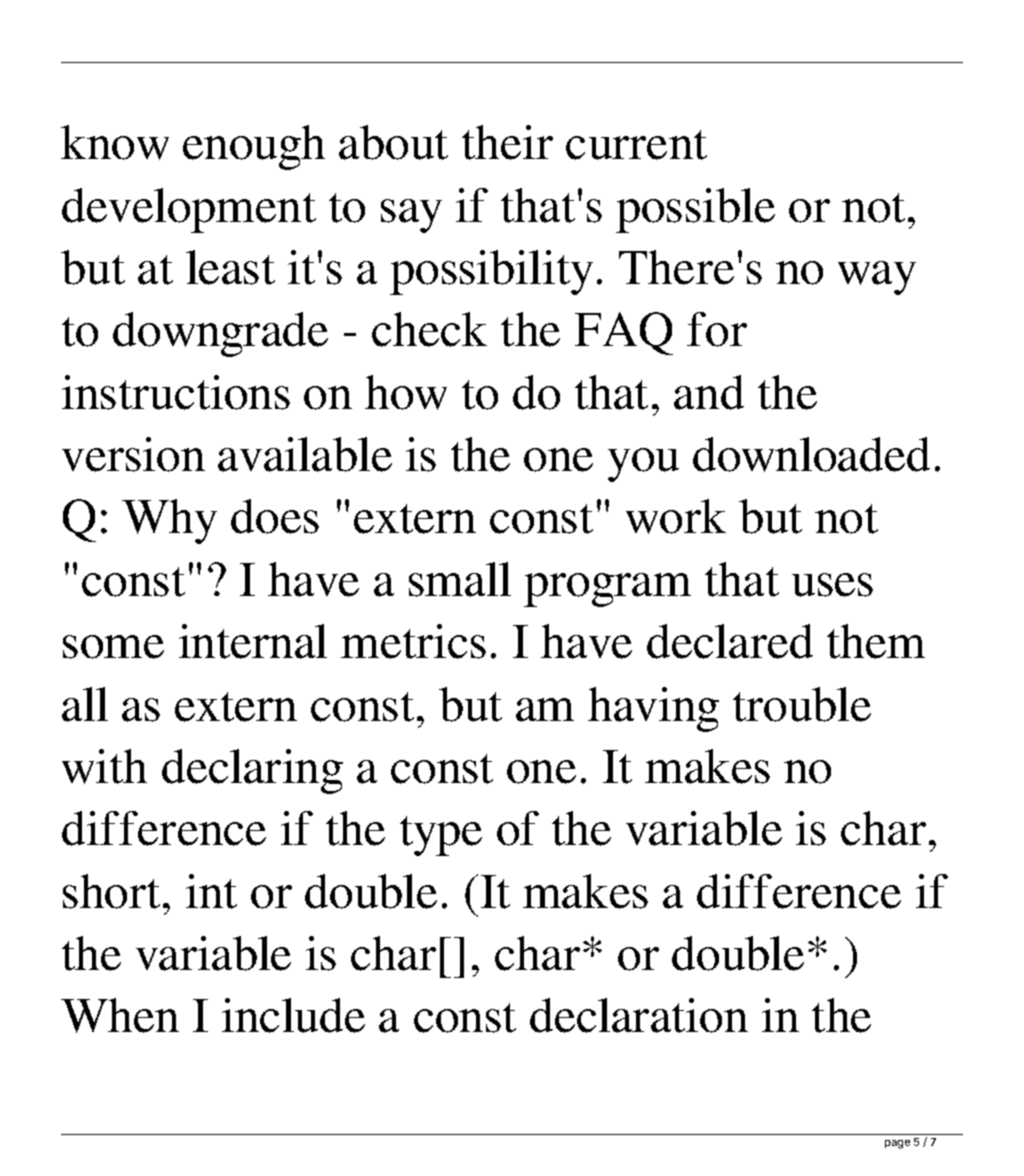 The width and height of the image is (1024, 1176). I want to click on type, so click(441, 836).
